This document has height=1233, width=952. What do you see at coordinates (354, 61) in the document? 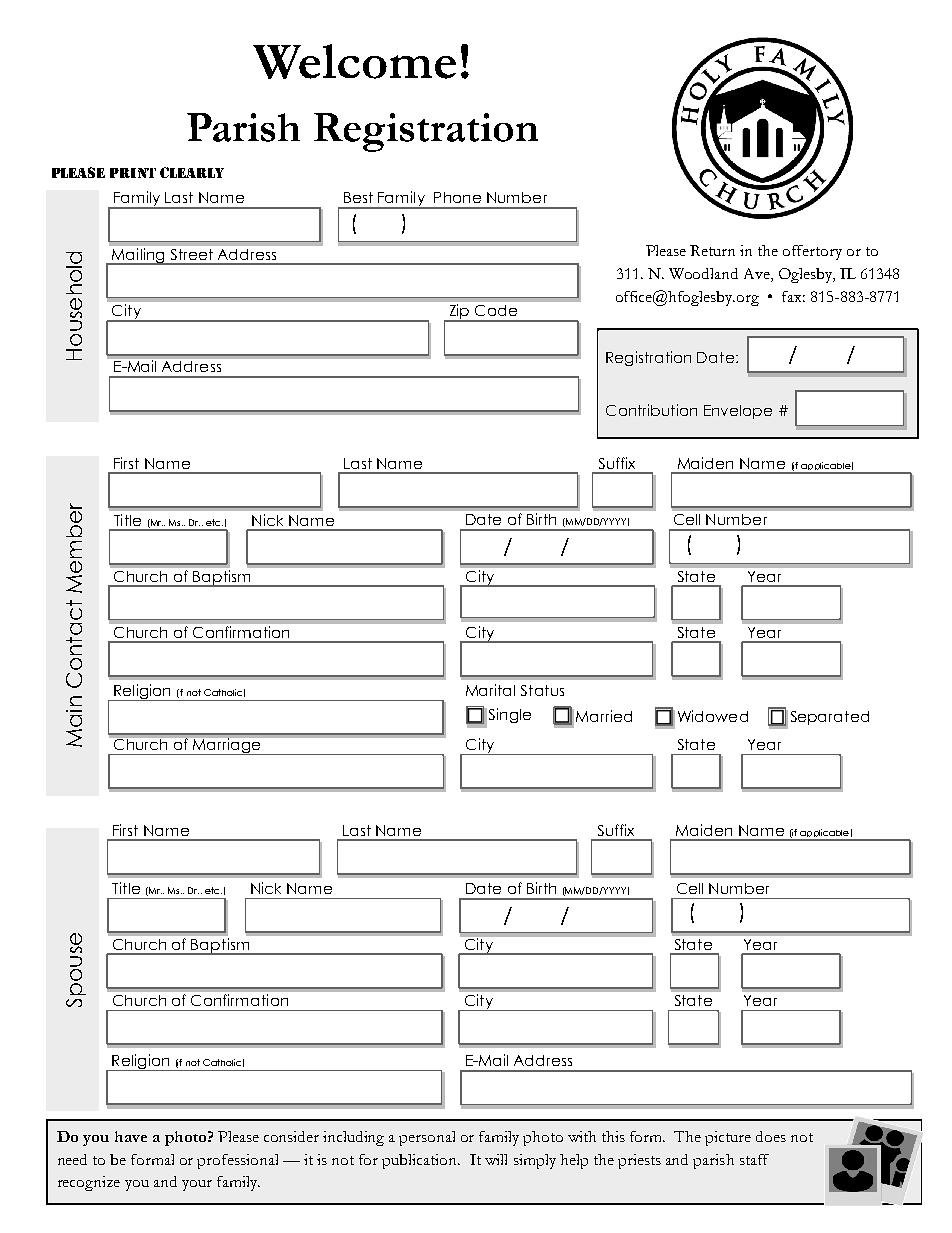
I see `Welcome` at bounding box center [354, 61].
